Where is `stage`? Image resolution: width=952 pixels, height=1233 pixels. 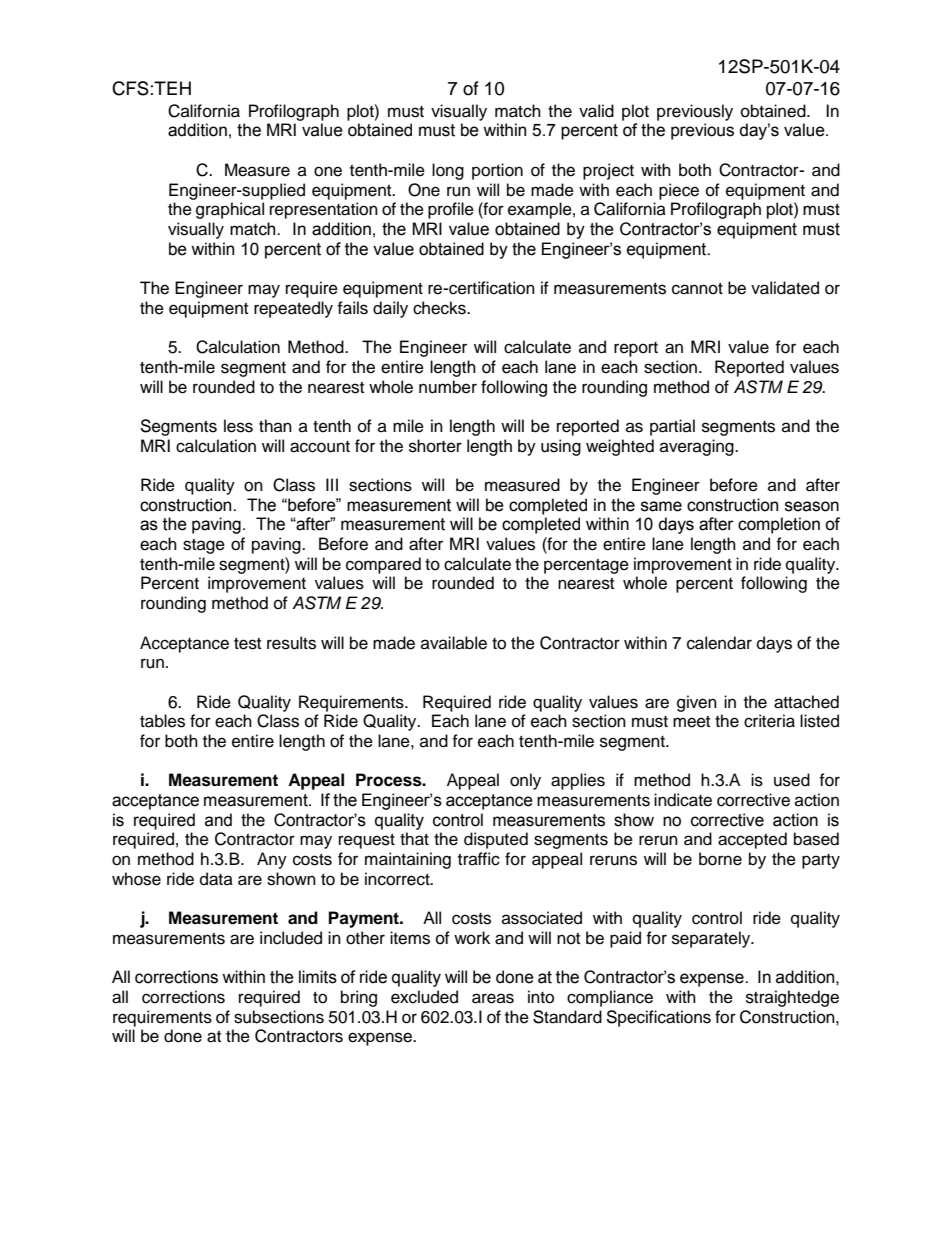
stage is located at coordinates (204, 546).
